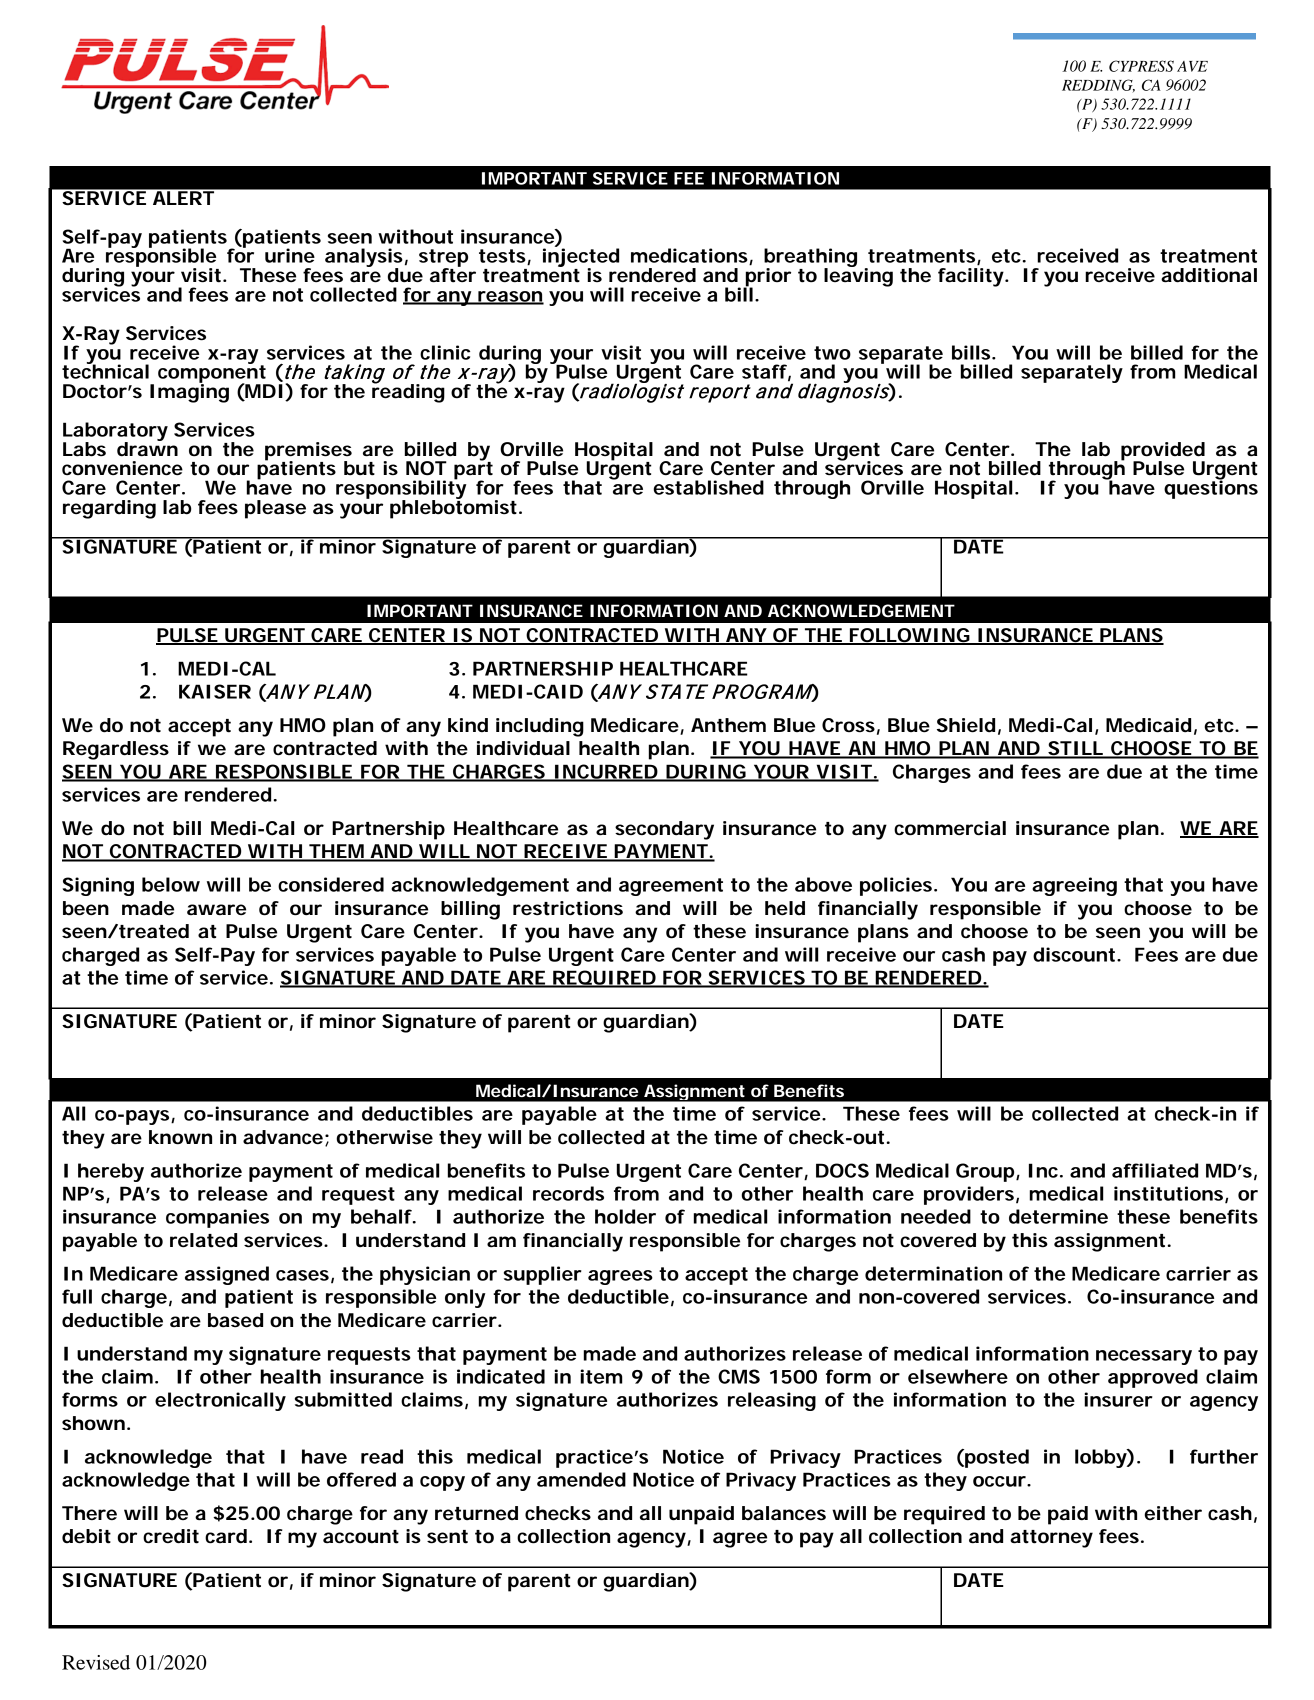  I want to click on injected, so click(581, 258).
